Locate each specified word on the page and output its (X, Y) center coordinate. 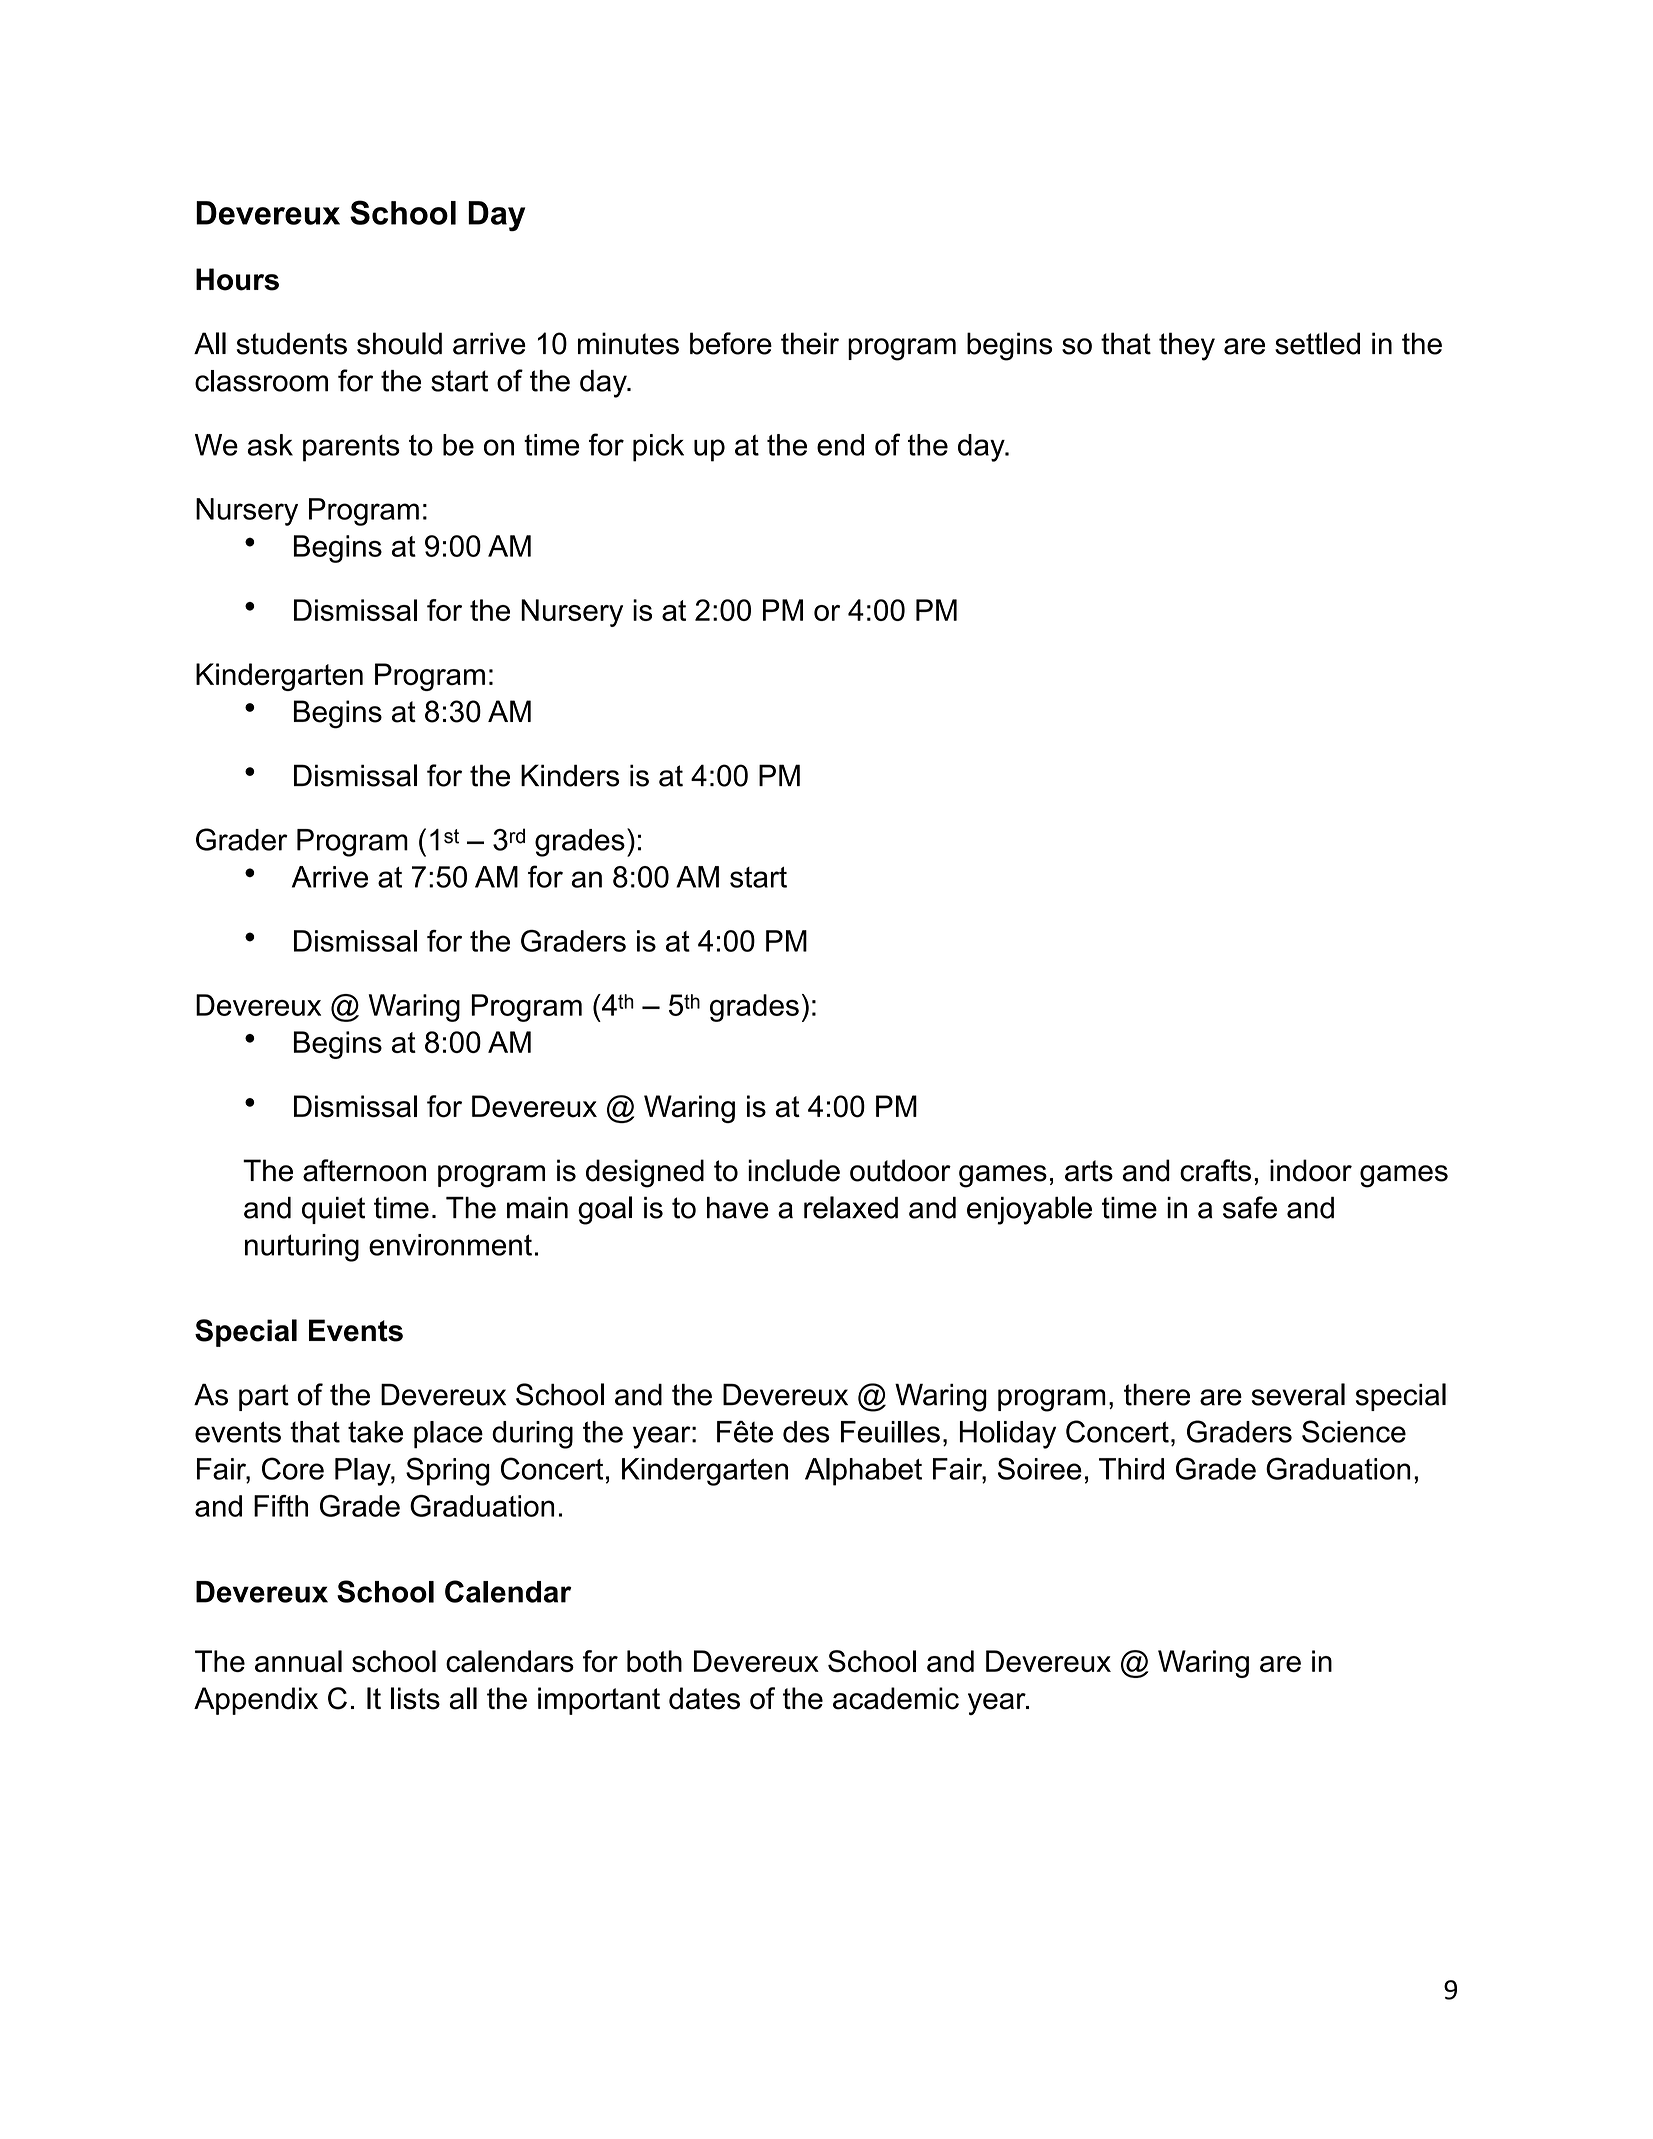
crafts (1215, 1170)
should (399, 343)
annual (298, 1661)
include (794, 1170)
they (1187, 346)
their (810, 343)
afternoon (364, 1170)
